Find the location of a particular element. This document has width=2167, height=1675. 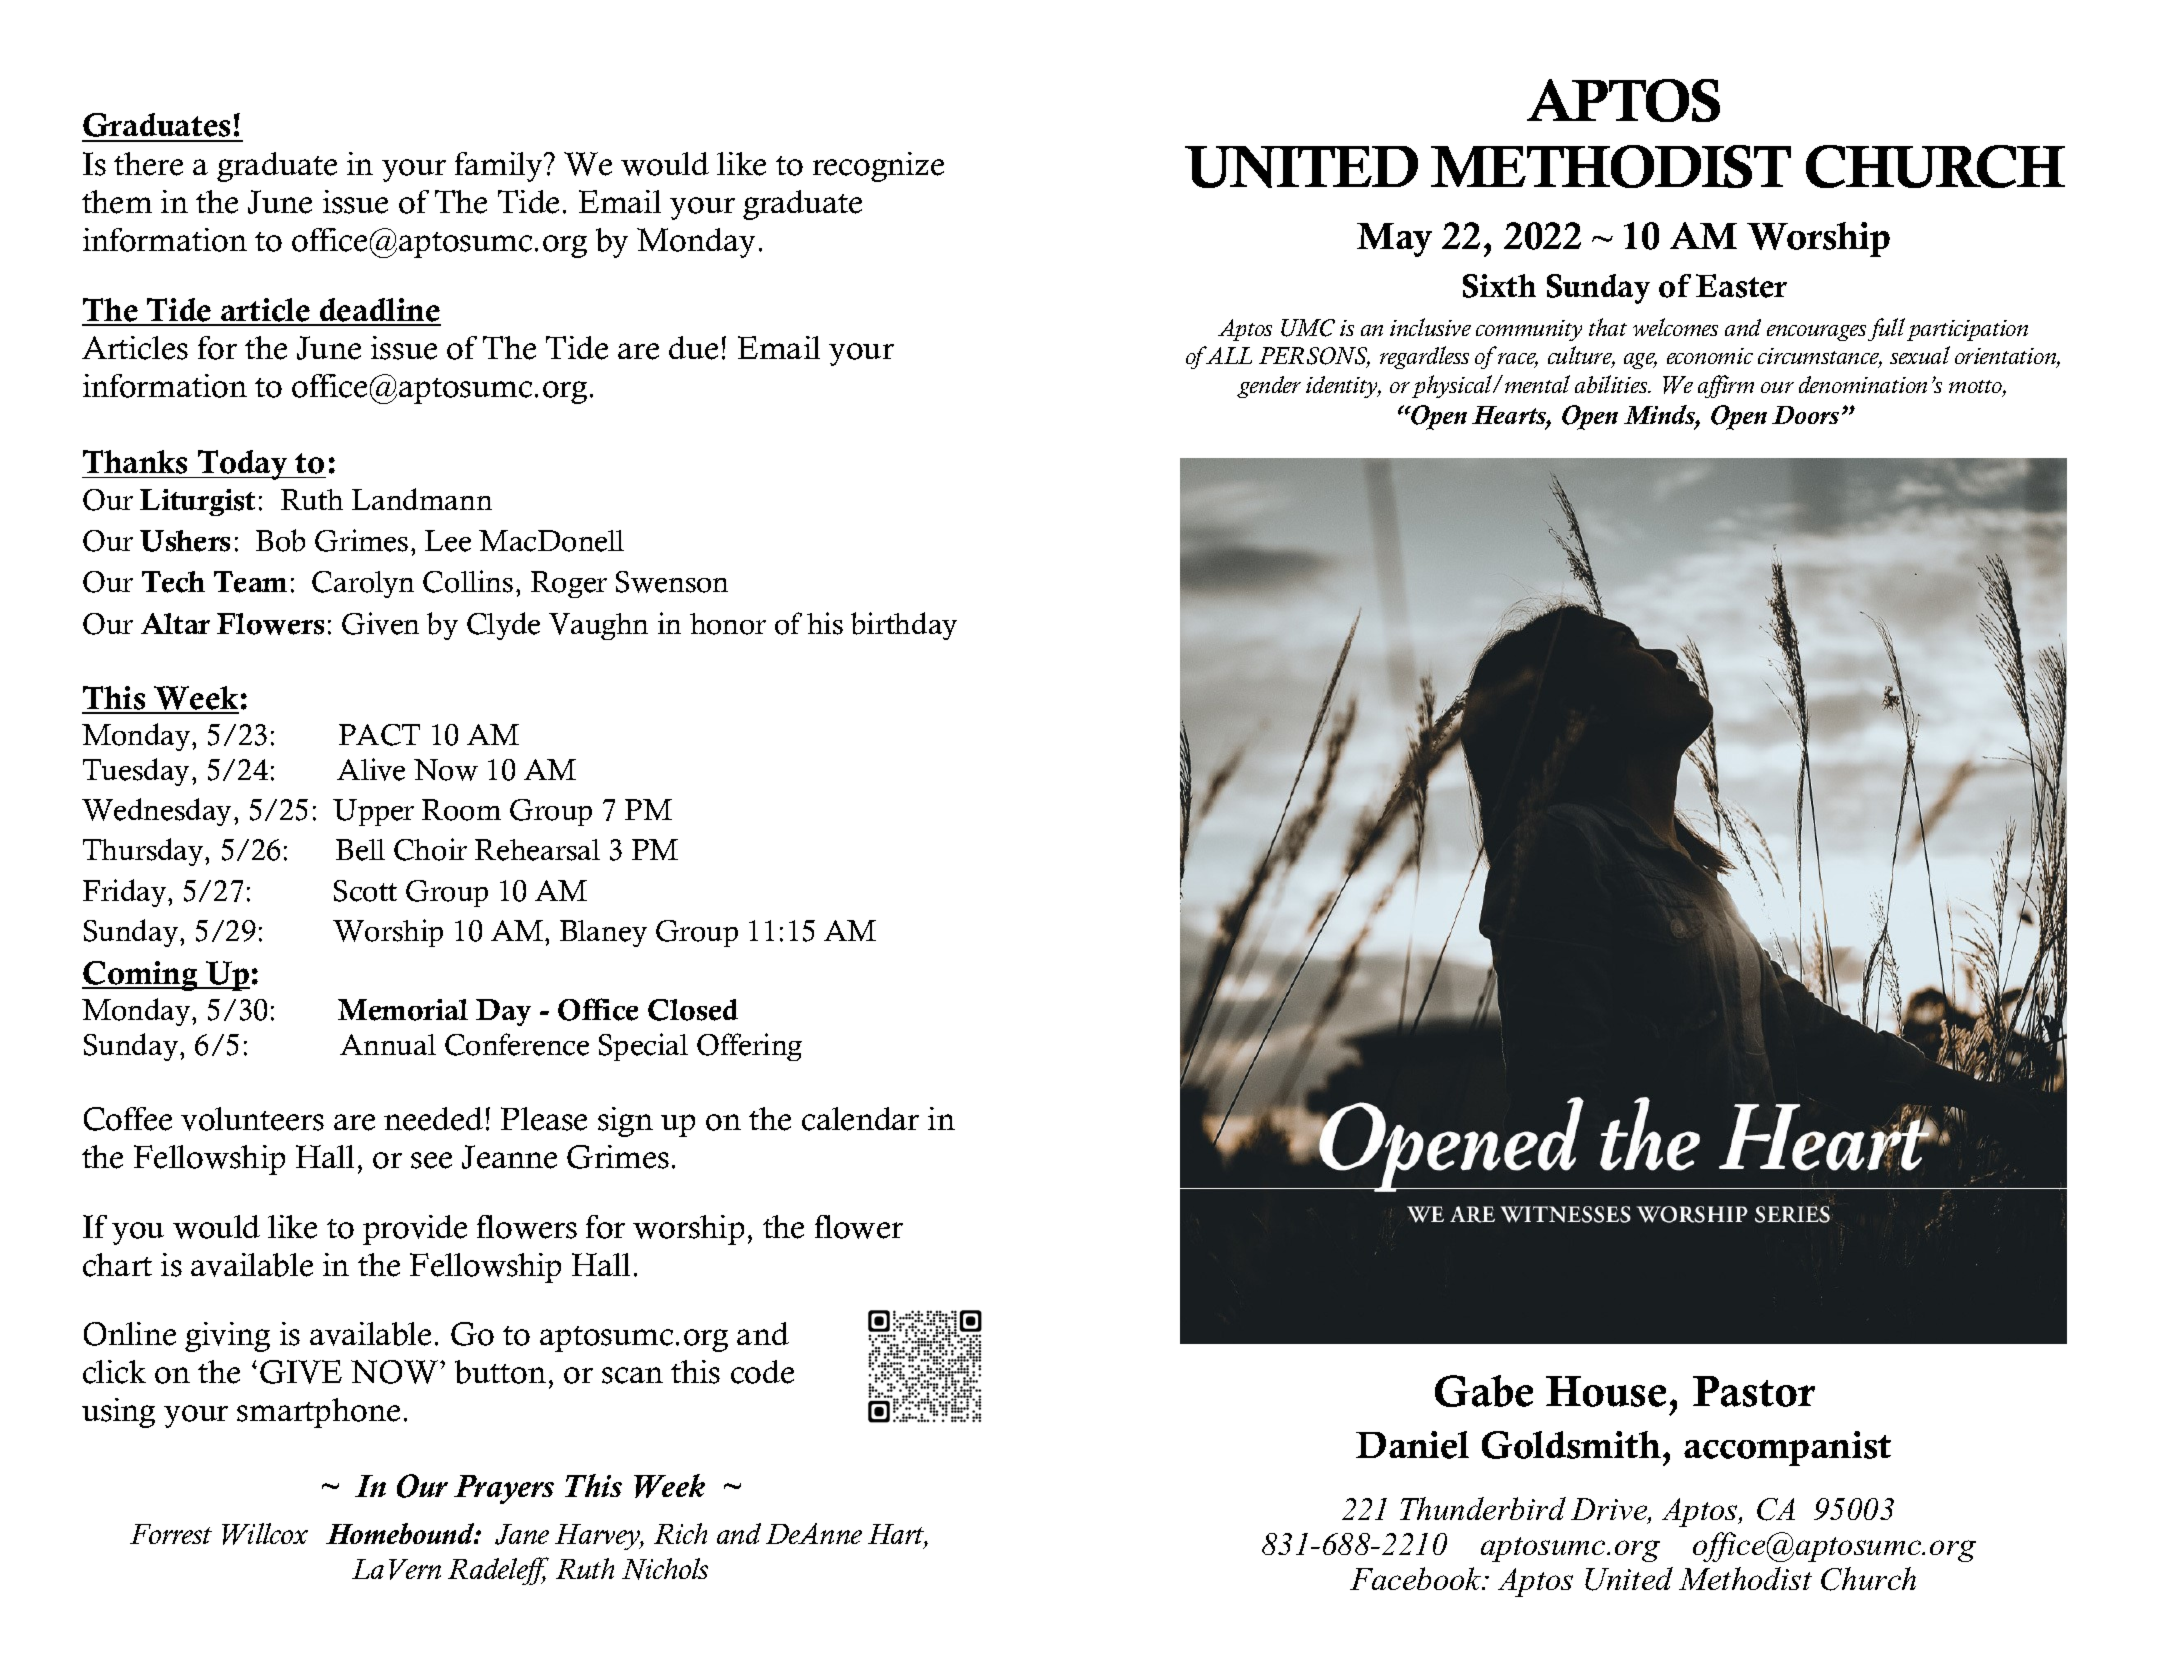

Bob is located at coordinates (280, 540).
